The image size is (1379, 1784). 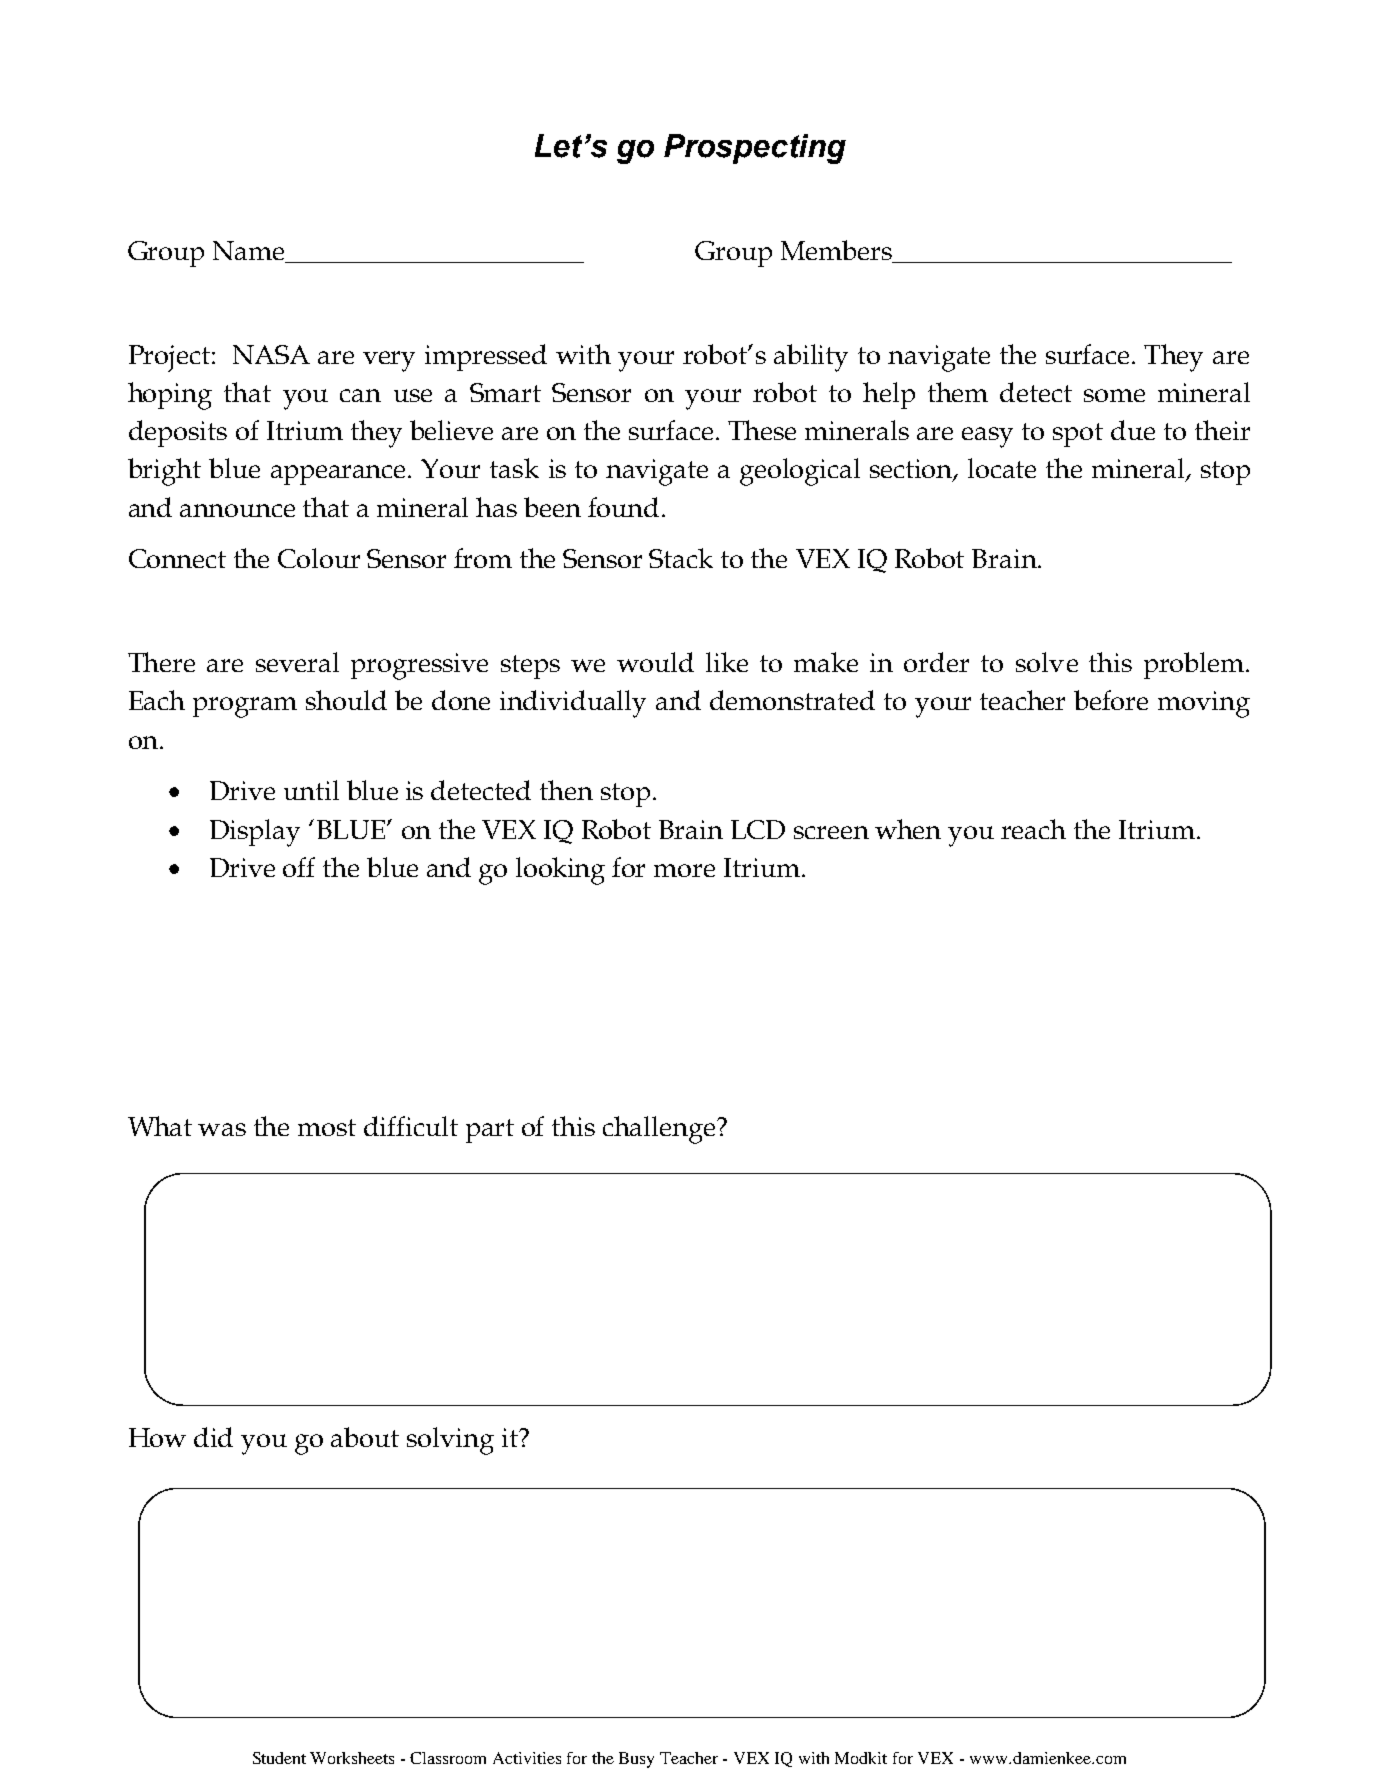 What do you see at coordinates (623, 507) in the screenshot?
I see `found` at bounding box center [623, 507].
